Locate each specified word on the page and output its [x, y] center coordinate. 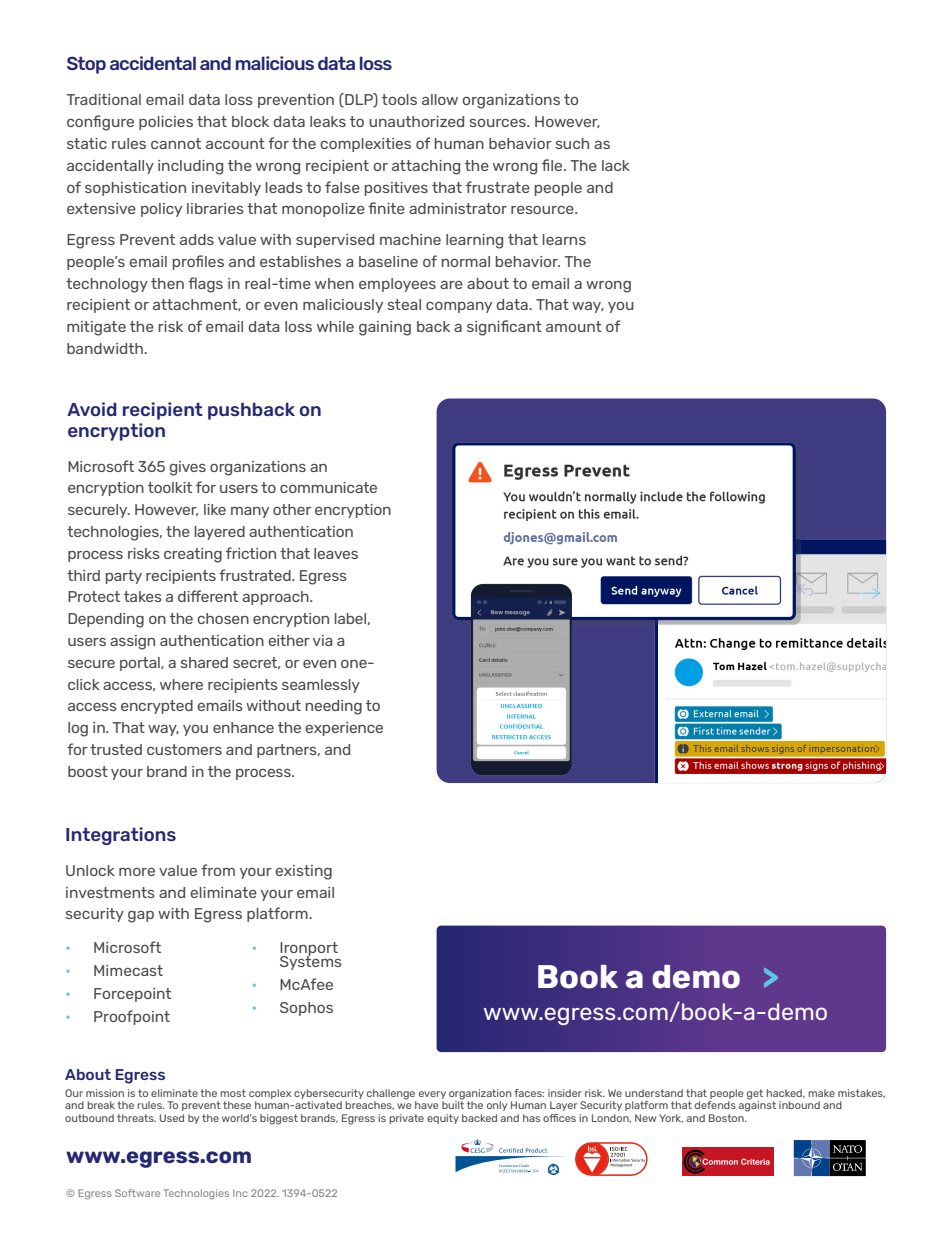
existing [303, 872]
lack [616, 165]
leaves [336, 553]
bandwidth [106, 348]
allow [440, 99]
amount [574, 326]
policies [166, 123]
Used [172, 1118]
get [755, 1095]
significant [504, 328]
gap [141, 917]
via [322, 640]
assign [132, 642]
